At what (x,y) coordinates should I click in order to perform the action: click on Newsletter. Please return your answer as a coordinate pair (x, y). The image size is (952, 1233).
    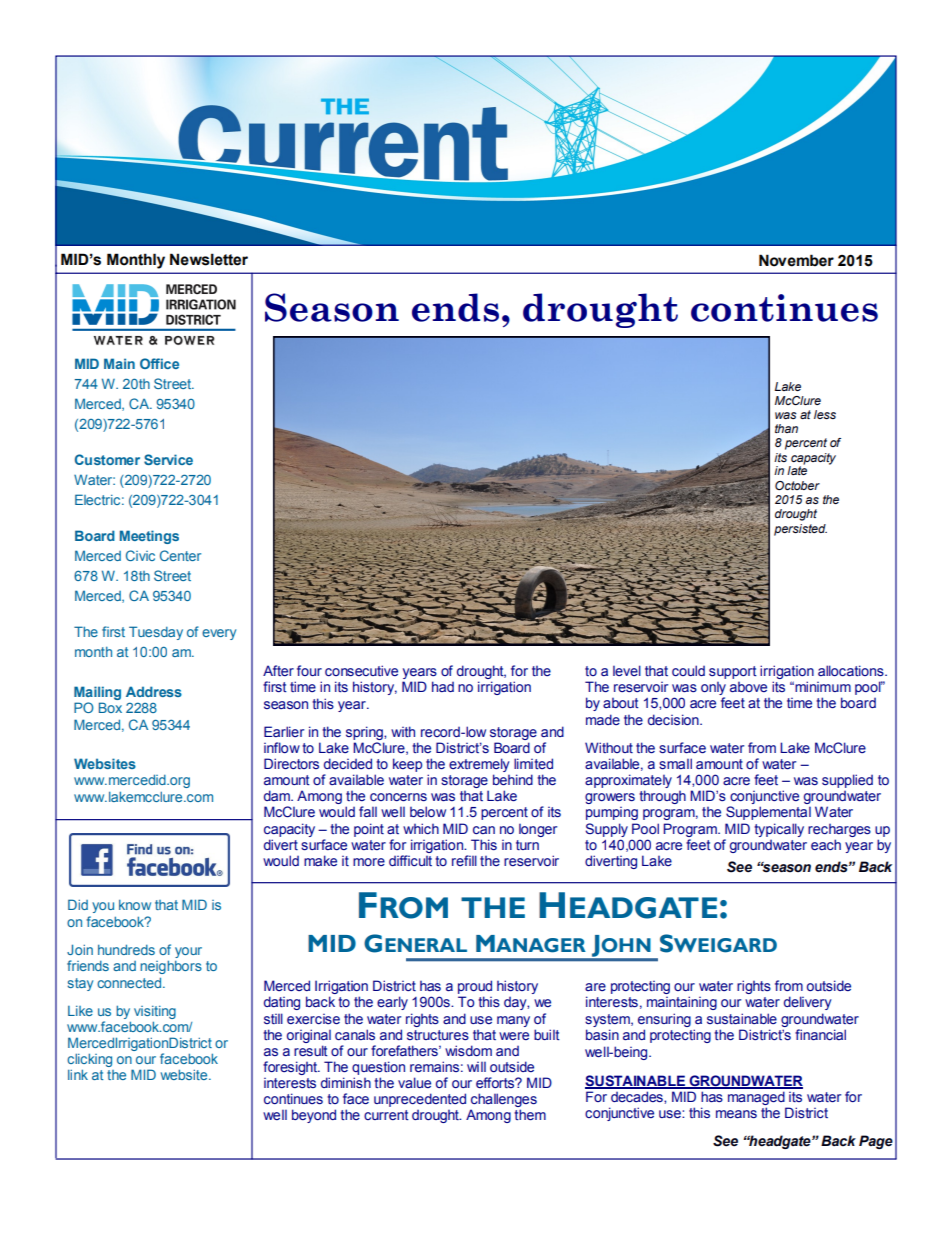
    Looking at the image, I should click on (209, 259).
